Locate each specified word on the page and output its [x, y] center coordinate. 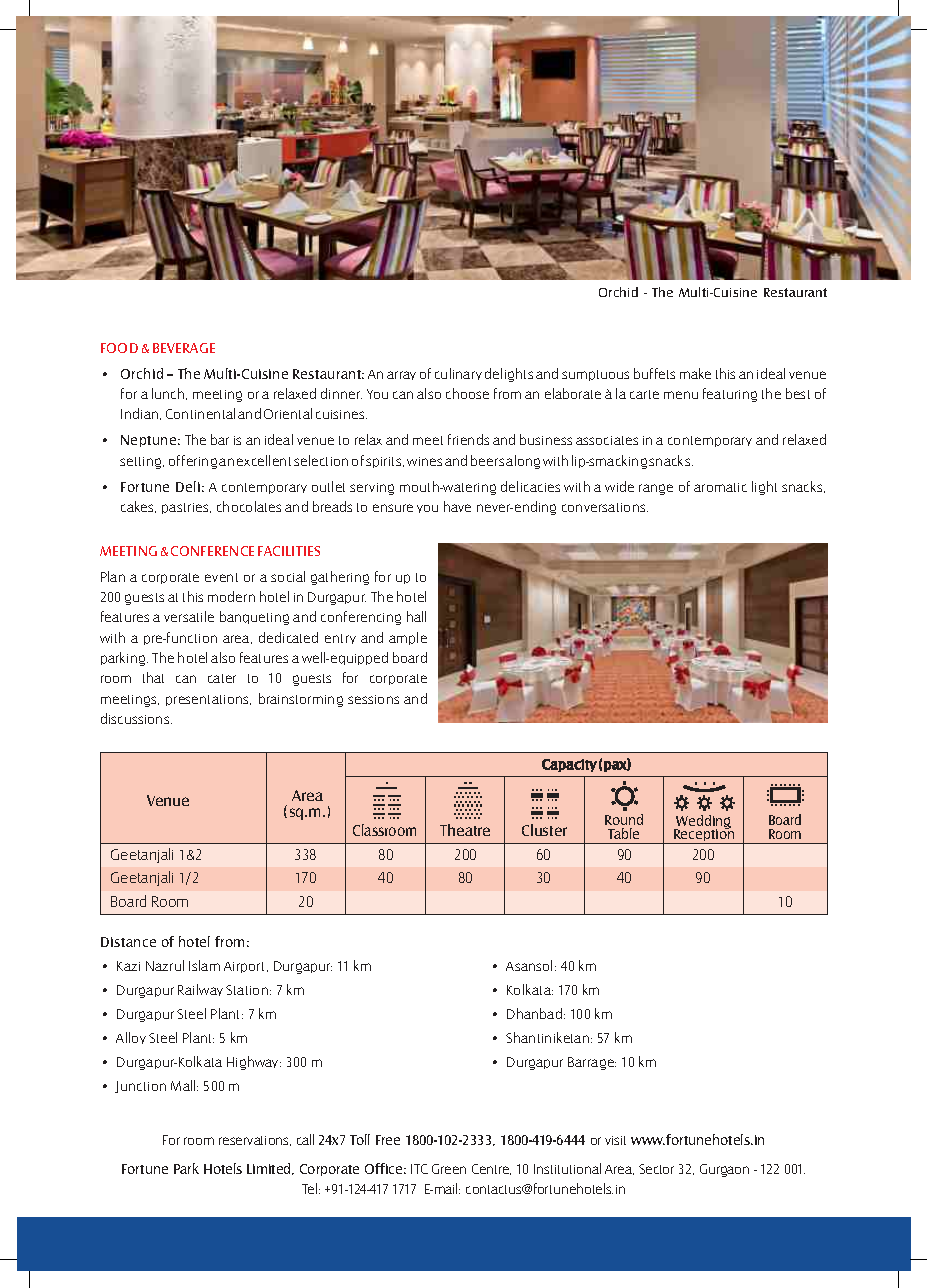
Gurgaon [724, 1170]
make [695, 373]
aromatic [720, 487]
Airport [246, 967]
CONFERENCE [212, 551]
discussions [136, 718]
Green [449, 1169]
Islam [204, 965]
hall [416, 616]
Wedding [702, 823]
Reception [704, 835]
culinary [458, 374]
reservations [255, 1141]
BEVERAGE [184, 348]
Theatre [465, 830]
